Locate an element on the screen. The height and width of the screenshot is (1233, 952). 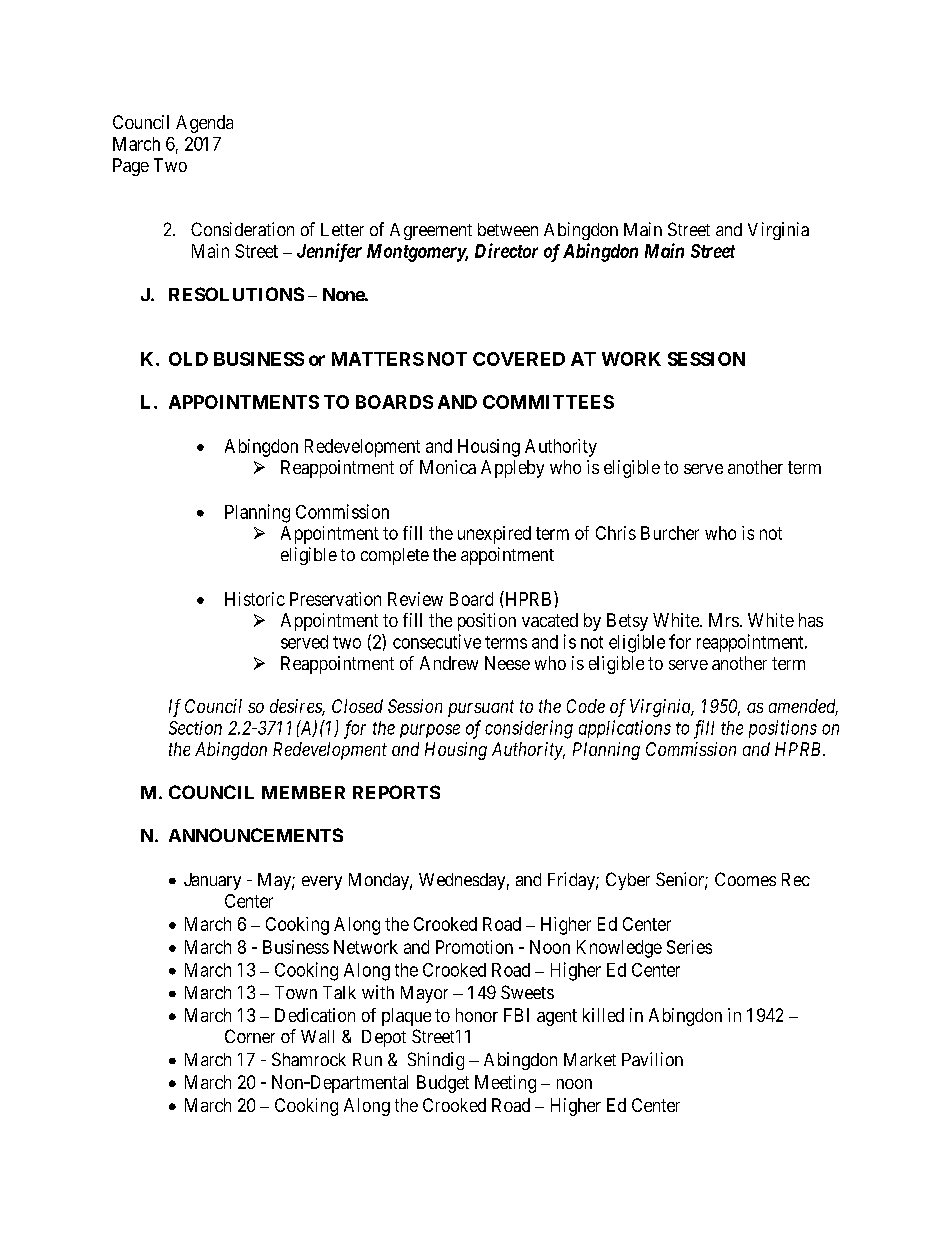
Shindig is located at coordinates (436, 1061).
